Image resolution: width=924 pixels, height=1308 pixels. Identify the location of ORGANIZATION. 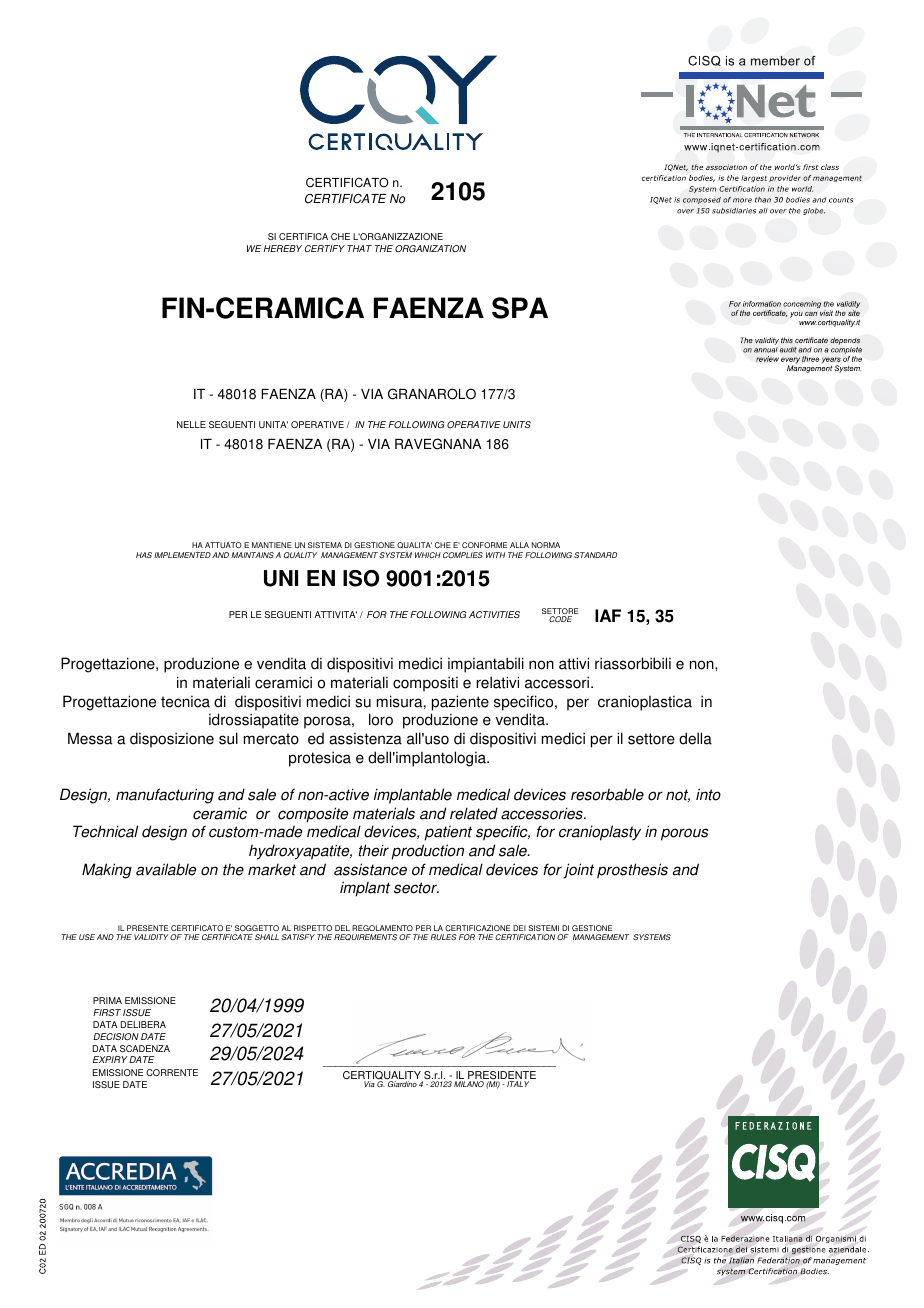
(430, 248).
